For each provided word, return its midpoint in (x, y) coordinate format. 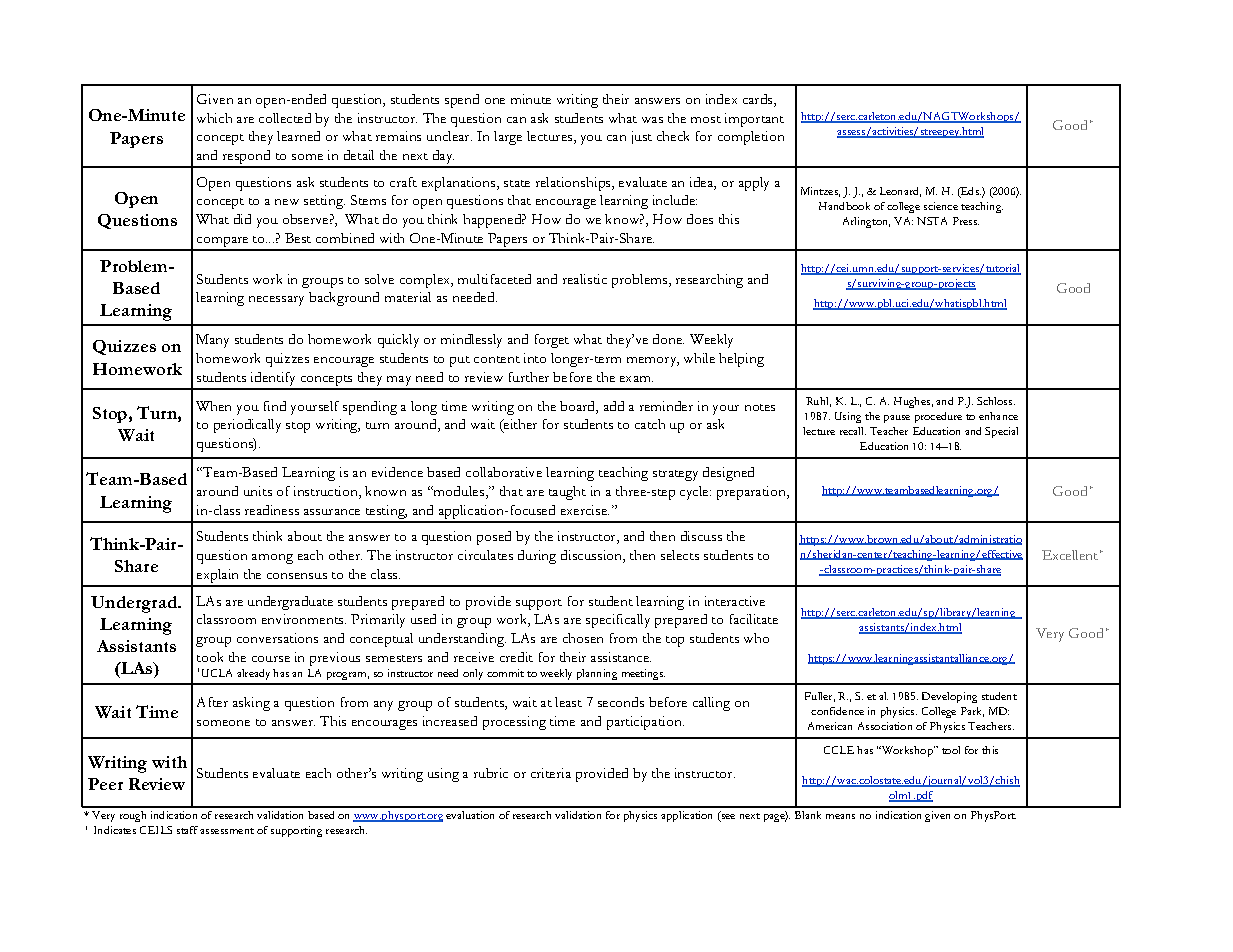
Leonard (900, 192)
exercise (585, 510)
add (614, 406)
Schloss (996, 401)
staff (187, 830)
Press (966, 221)
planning (597, 674)
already (253, 674)
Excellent (1070, 555)
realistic (585, 279)
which (214, 118)
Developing (949, 697)
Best (298, 238)
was (652, 120)
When (213, 406)
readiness (272, 510)
